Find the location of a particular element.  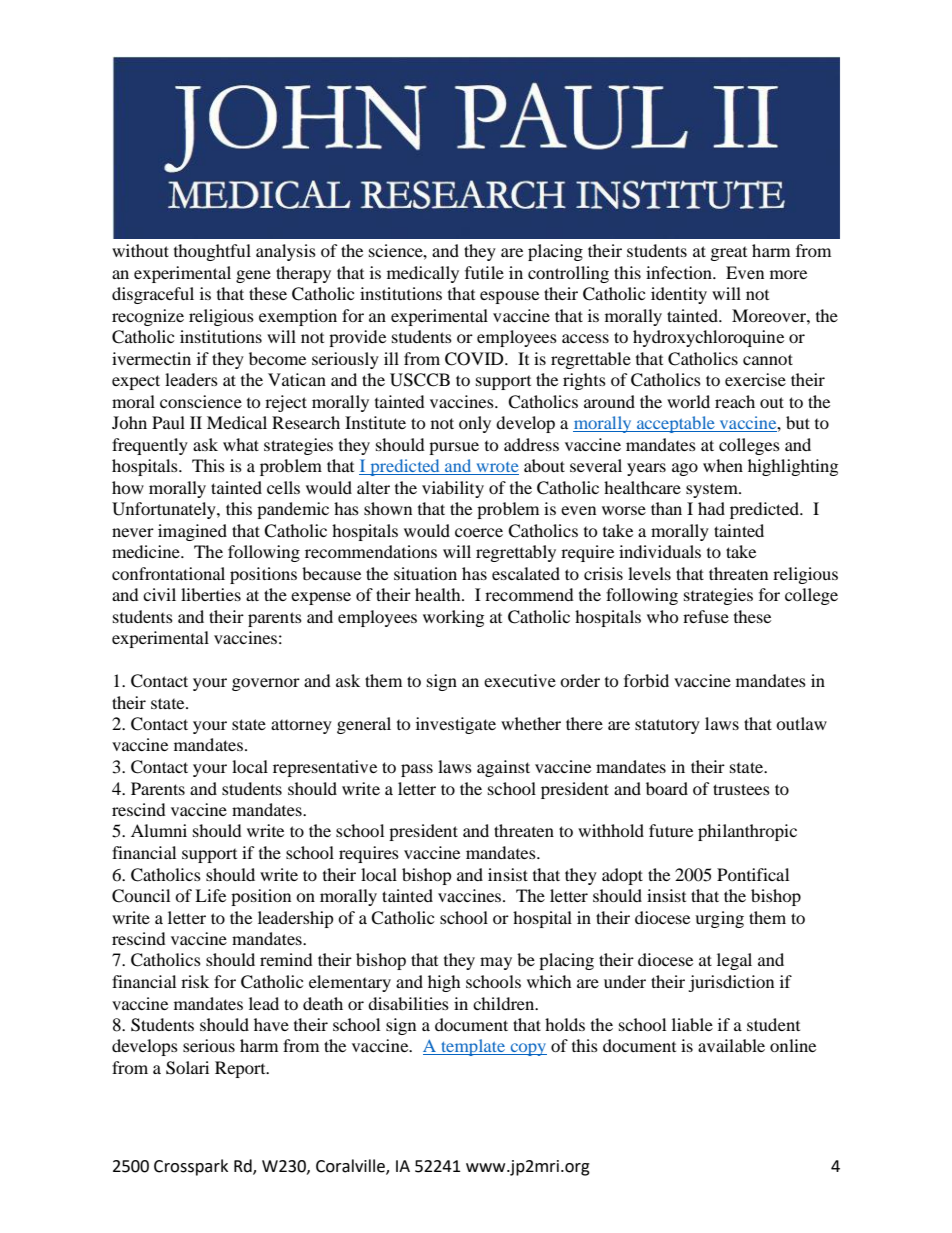

trustees is located at coordinates (741, 789).
